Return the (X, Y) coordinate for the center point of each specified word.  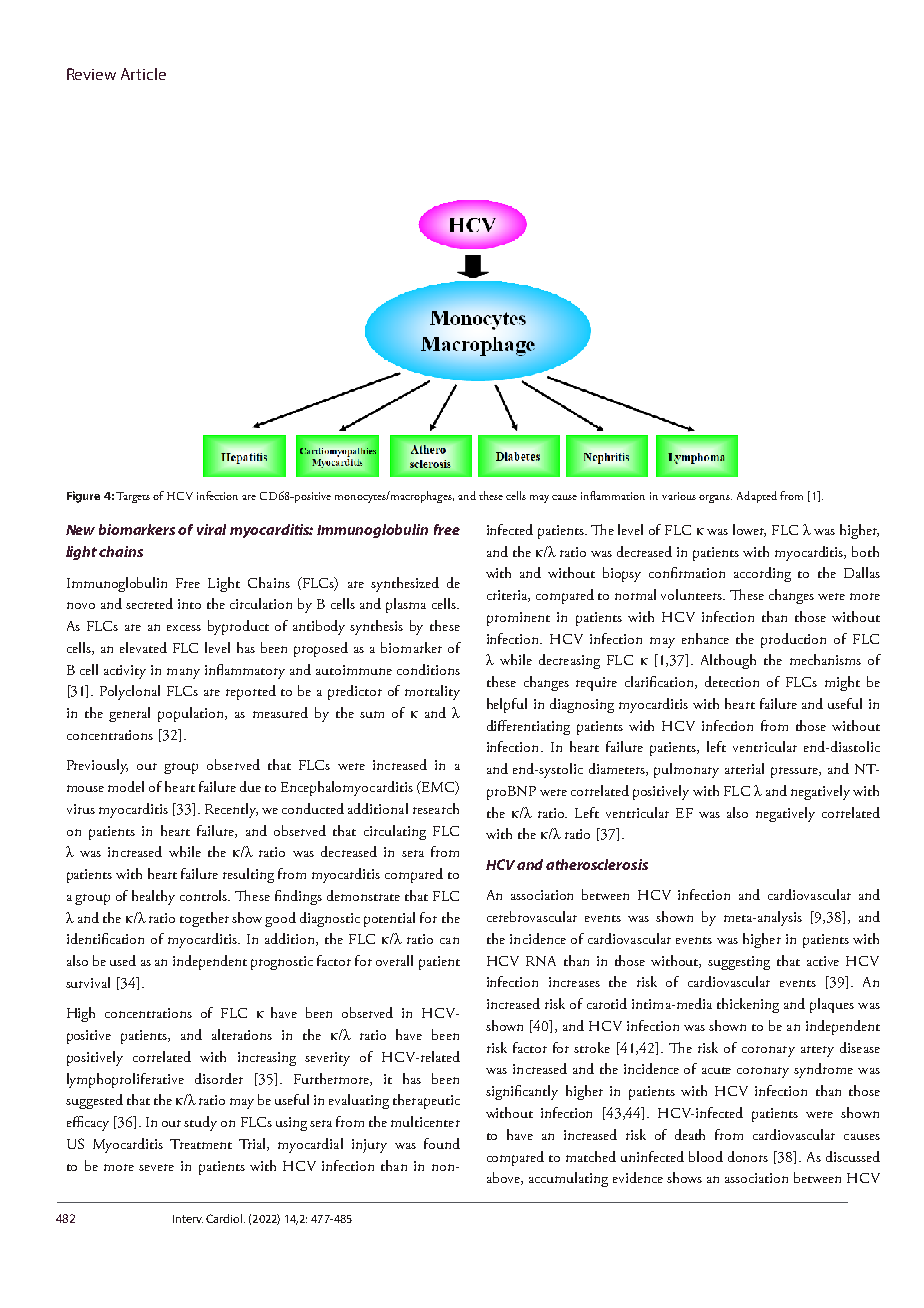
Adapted (757, 497)
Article (143, 74)
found (442, 1143)
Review (91, 74)
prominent (518, 619)
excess (184, 628)
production (793, 640)
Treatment (201, 1144)
